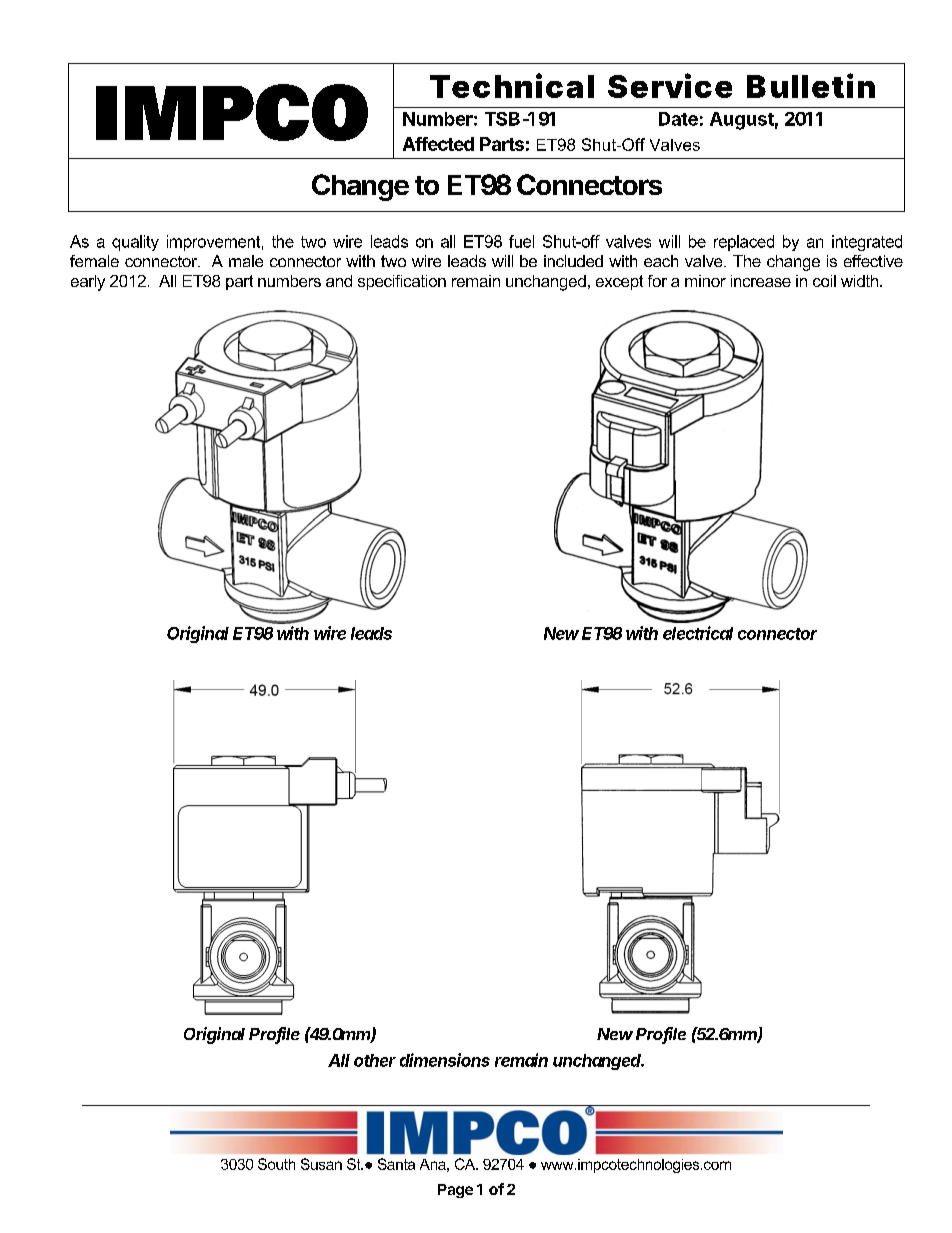 Image resolution: width=952 pixels, height=1233 pixels. What do you see at coordinates (445, 1060) in the document?
I see `dimensions` at bounding box center [445, 1060].
